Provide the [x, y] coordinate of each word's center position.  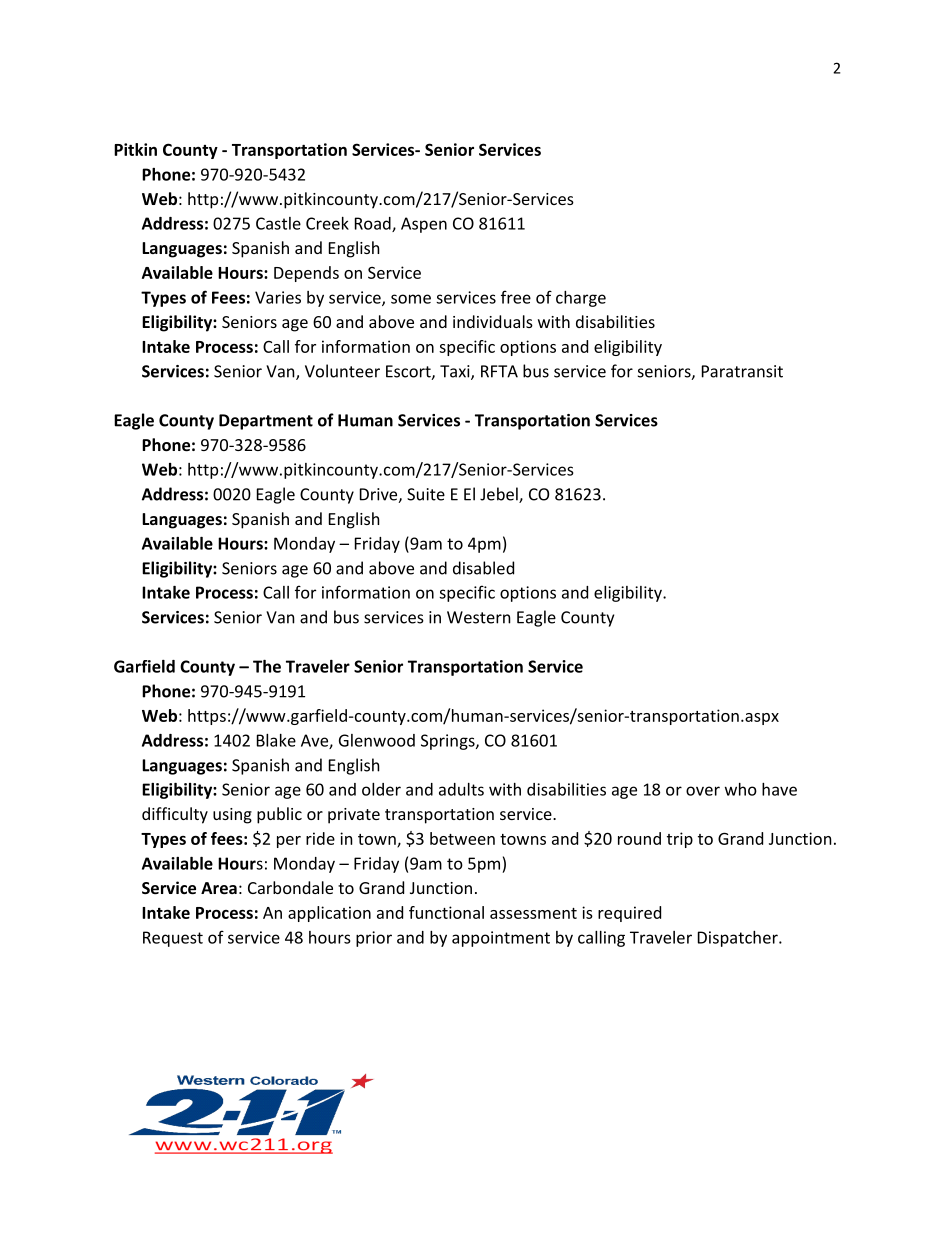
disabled [483, 568]
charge [581, 299]
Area [219, 888]
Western [479, 617]
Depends [306, 274]
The [267, 666]
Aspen [424, 225]
